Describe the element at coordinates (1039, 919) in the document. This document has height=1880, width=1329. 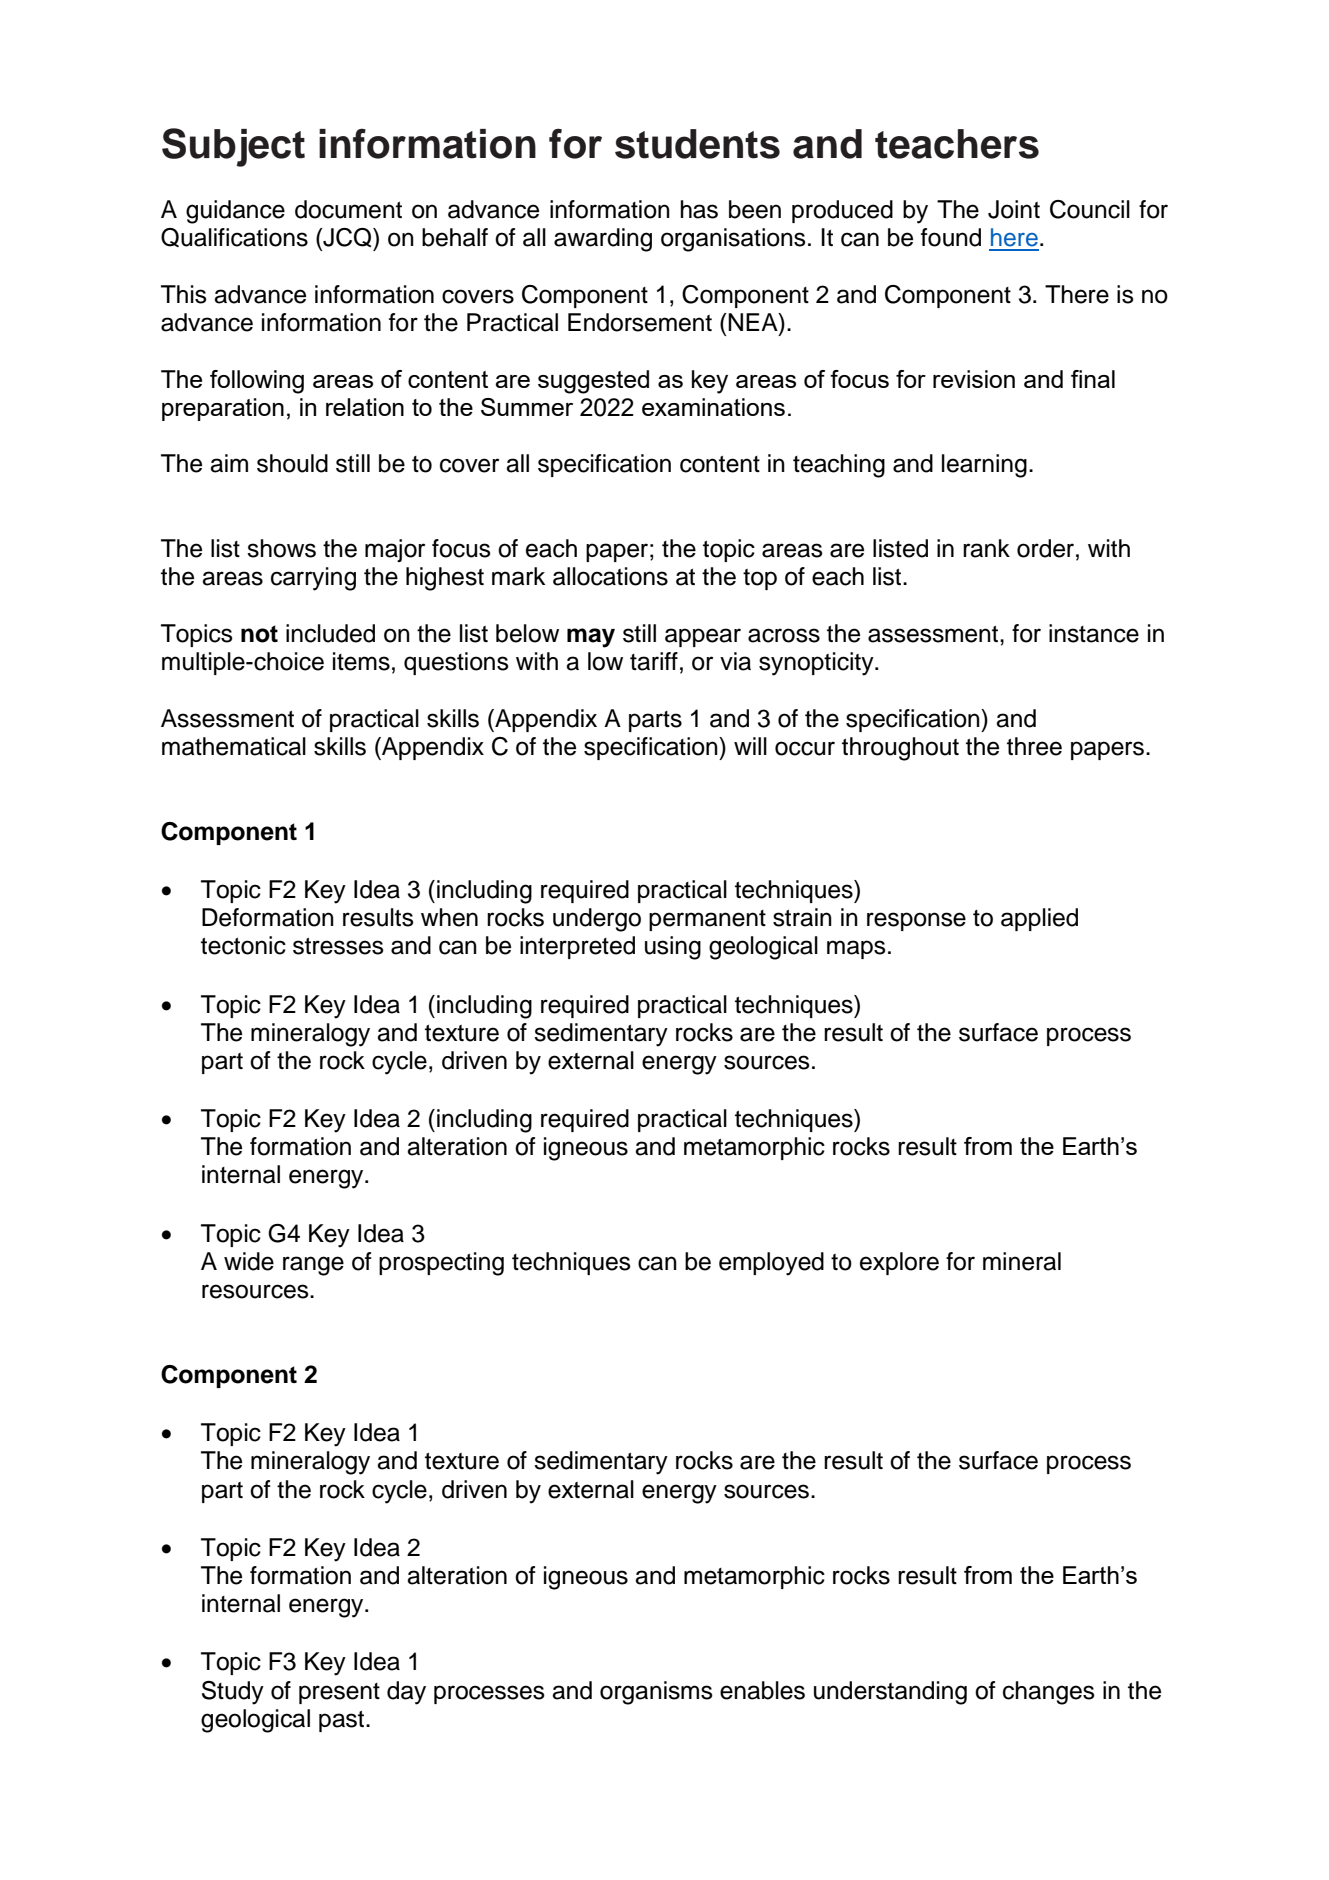
I see `applied` at that location.
